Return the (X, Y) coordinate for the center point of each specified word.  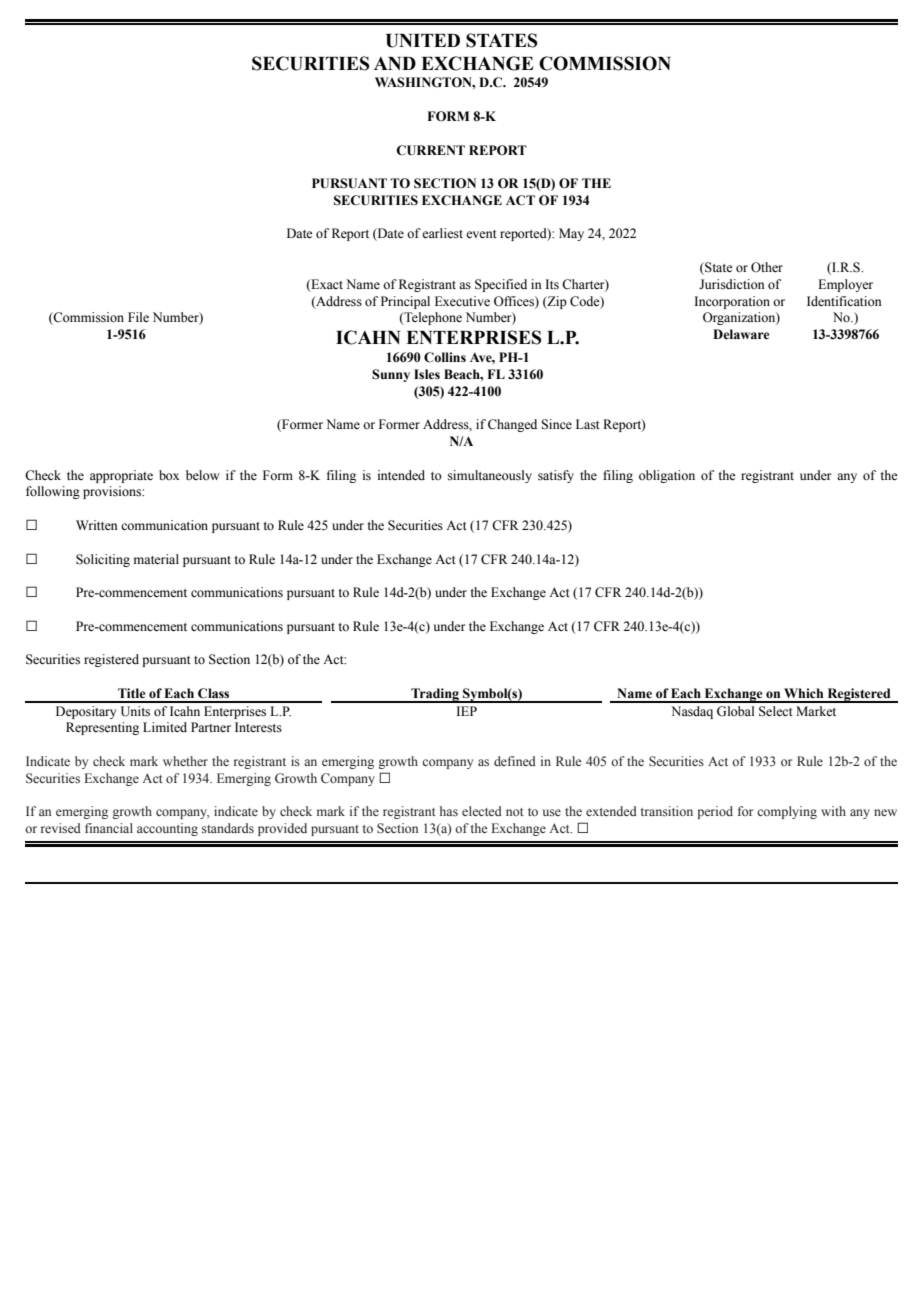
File (138, 317)
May (571, 234)
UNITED (423, 41)
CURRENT (430, 150)
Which (803, 693)
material (156, 559)
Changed (512, 425)
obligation (667, 476)
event (481, 234)
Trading (435, 695)
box (169, 475)
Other (767, 267)
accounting (167, 829)
